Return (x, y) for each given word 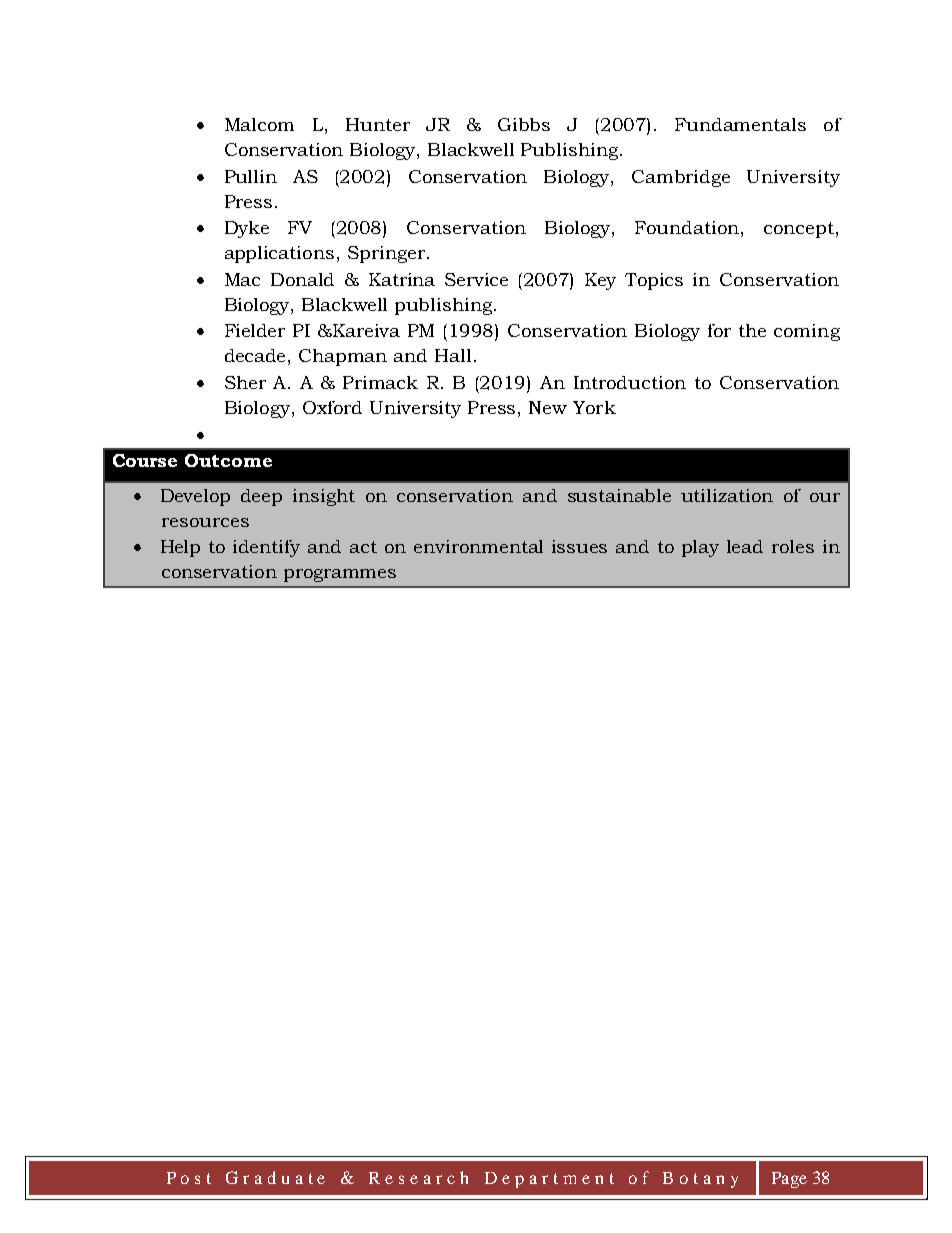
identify (266, 548)
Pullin (251, 176)
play (700, 548)
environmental (478, 546)
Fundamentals (740, 124)
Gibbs (524, 124)
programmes (340, 575)
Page (789, 1180)
